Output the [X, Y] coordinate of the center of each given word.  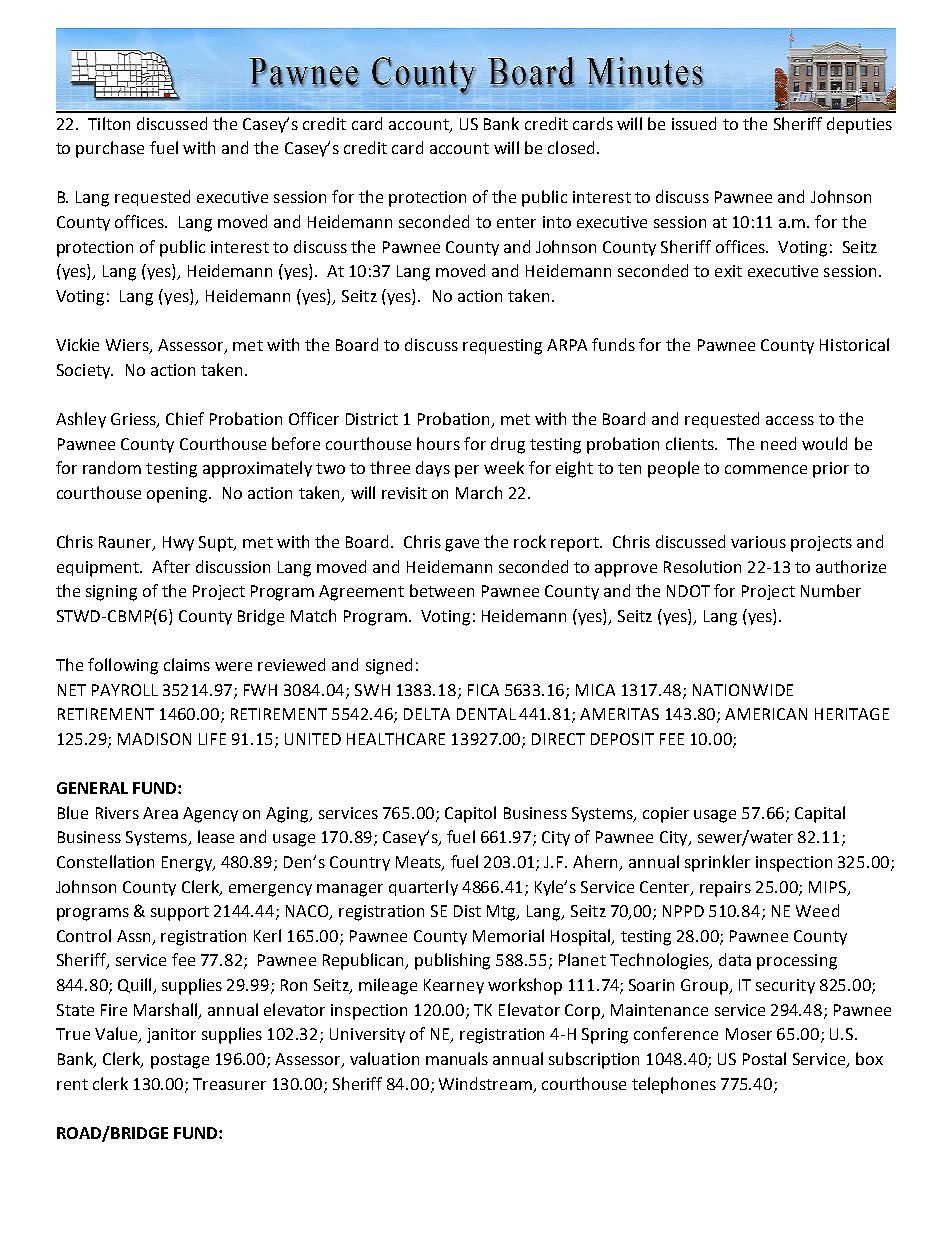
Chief [185, 418]
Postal [764, 1058]
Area [160, 813]
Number [831, 590]
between [442, 590]
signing [111, 593]
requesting [502, 347]
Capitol [470, 814]
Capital [820, 814]
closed [571, 147]
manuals [457, 1058]
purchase [110, 149]
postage [180, 1061]
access [790, 420]
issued [694, 123]
